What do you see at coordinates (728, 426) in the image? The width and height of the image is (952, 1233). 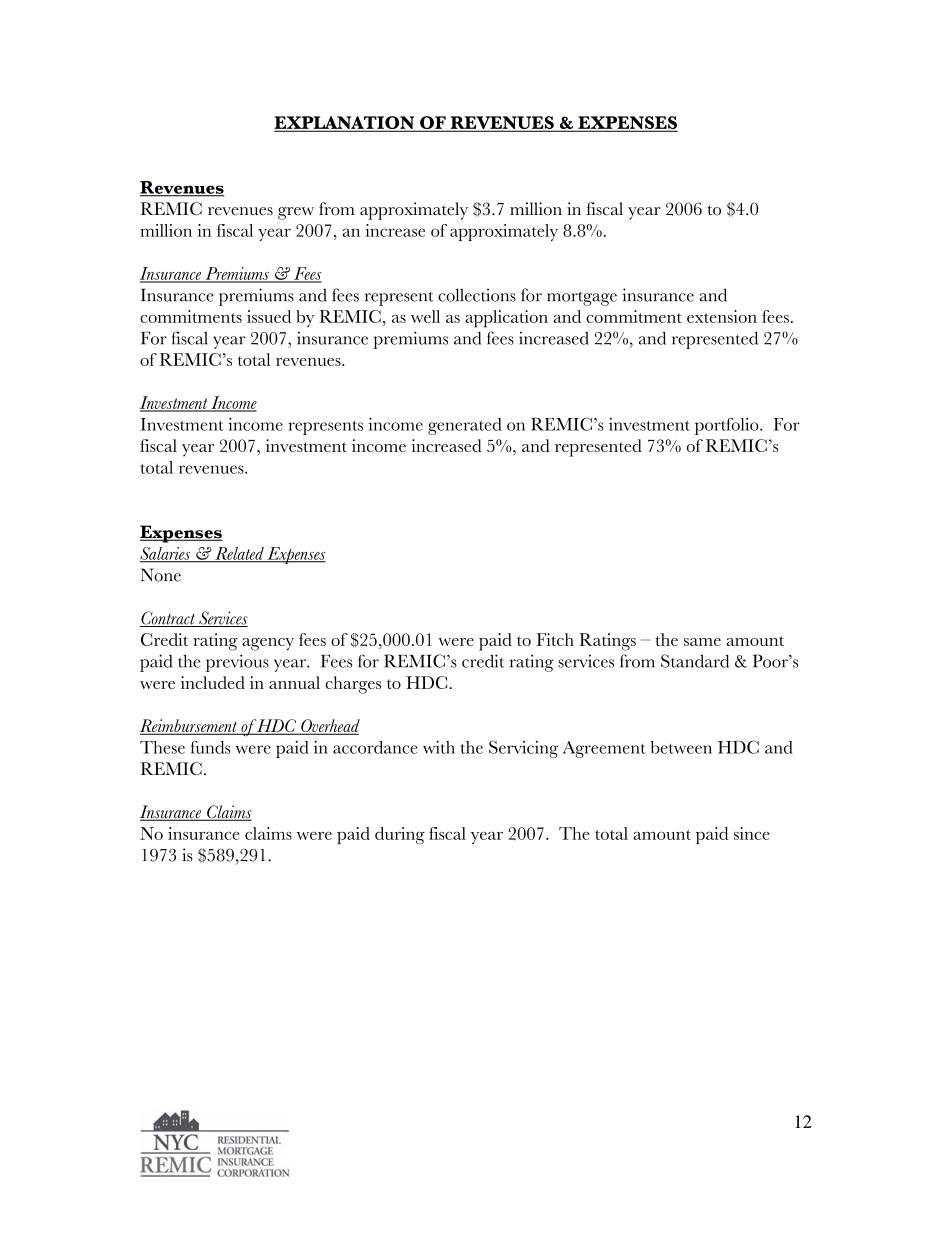 I see `portfolio` at bounding box center [728, 426].
